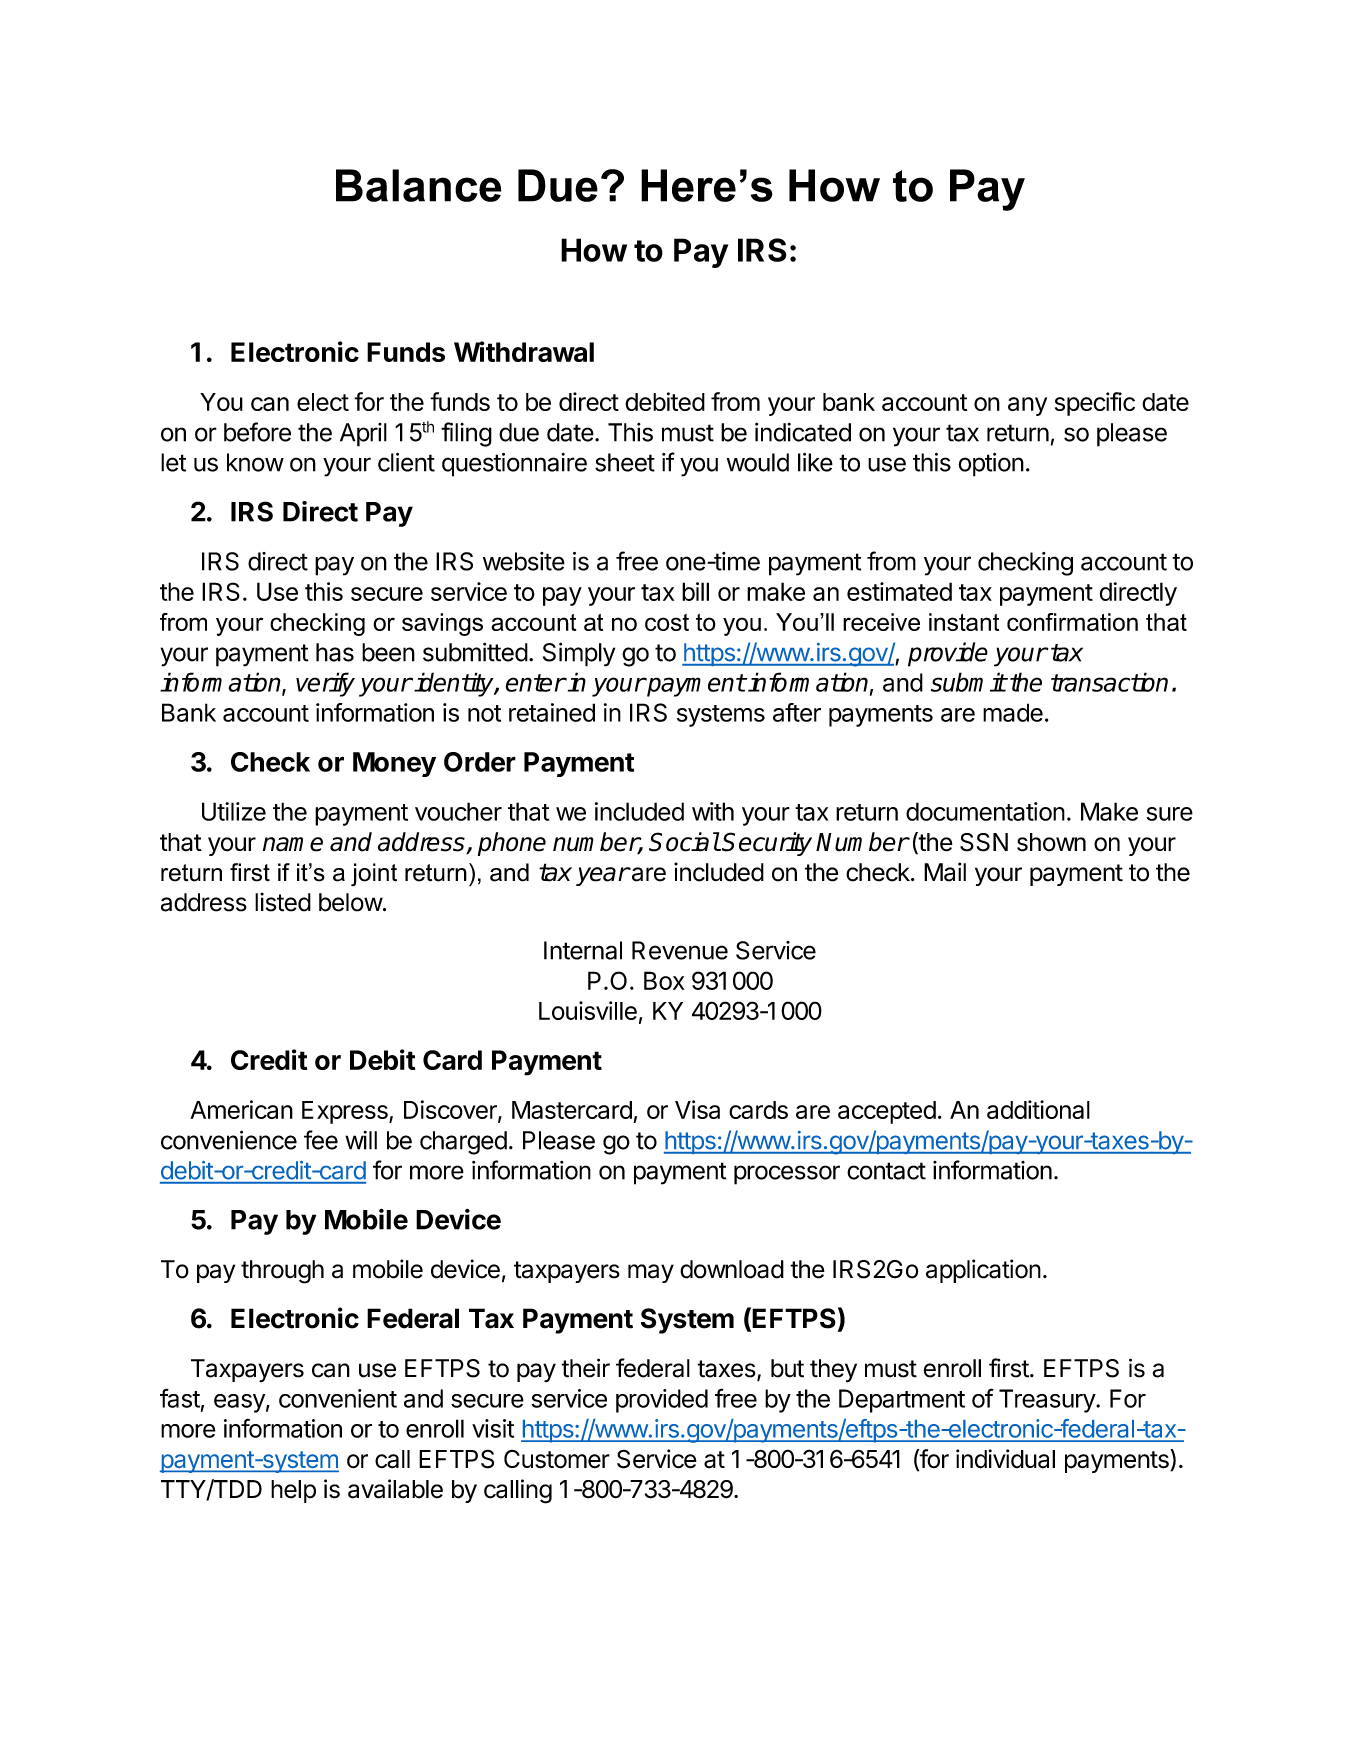 The height and width of the screenshot is (1757, 1358). Describe the element at coordinates (803, 432) in the screenshot. I see `indicated` at that location.
